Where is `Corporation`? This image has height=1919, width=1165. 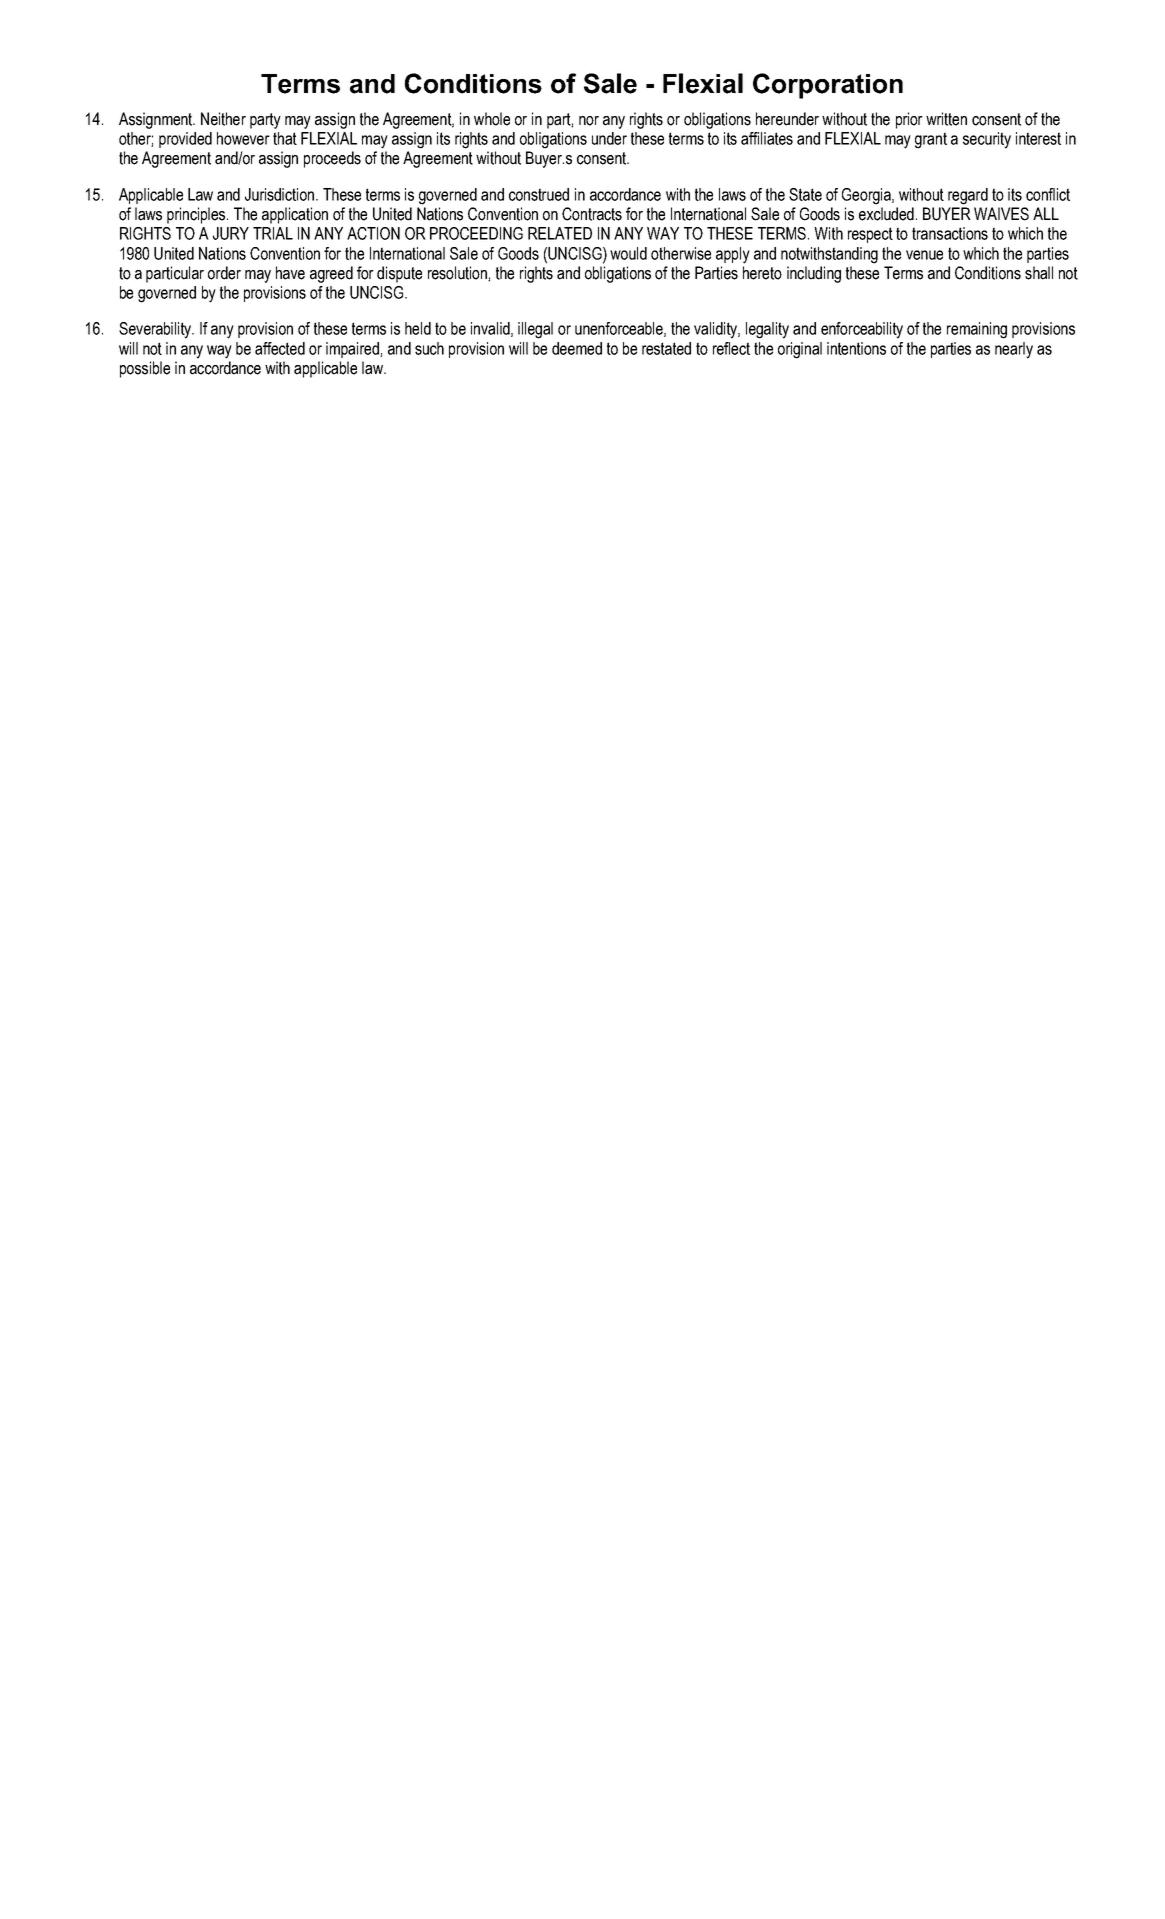
Corporation is located at coordinates (828, 86).
